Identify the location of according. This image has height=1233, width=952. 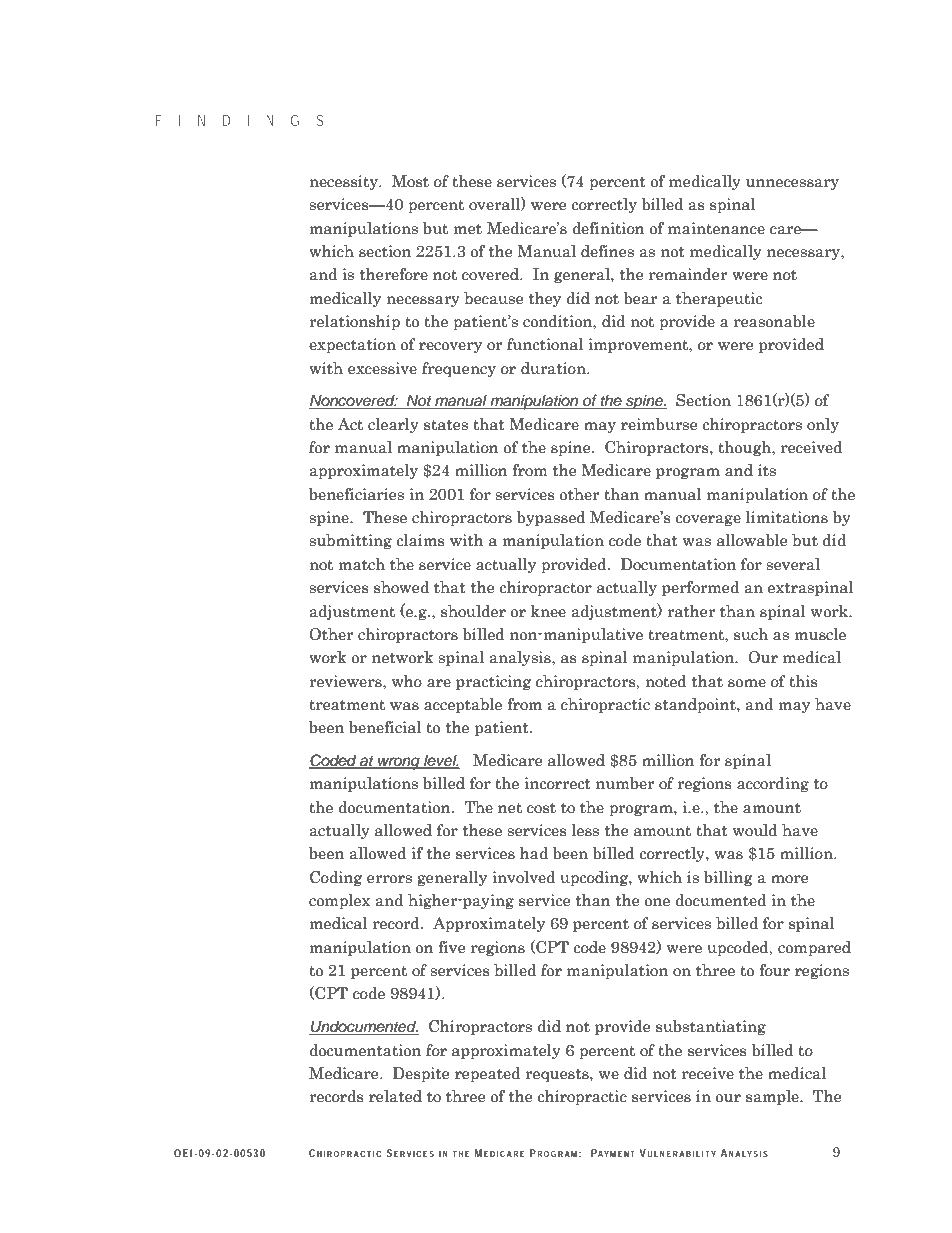
(773, 784).
